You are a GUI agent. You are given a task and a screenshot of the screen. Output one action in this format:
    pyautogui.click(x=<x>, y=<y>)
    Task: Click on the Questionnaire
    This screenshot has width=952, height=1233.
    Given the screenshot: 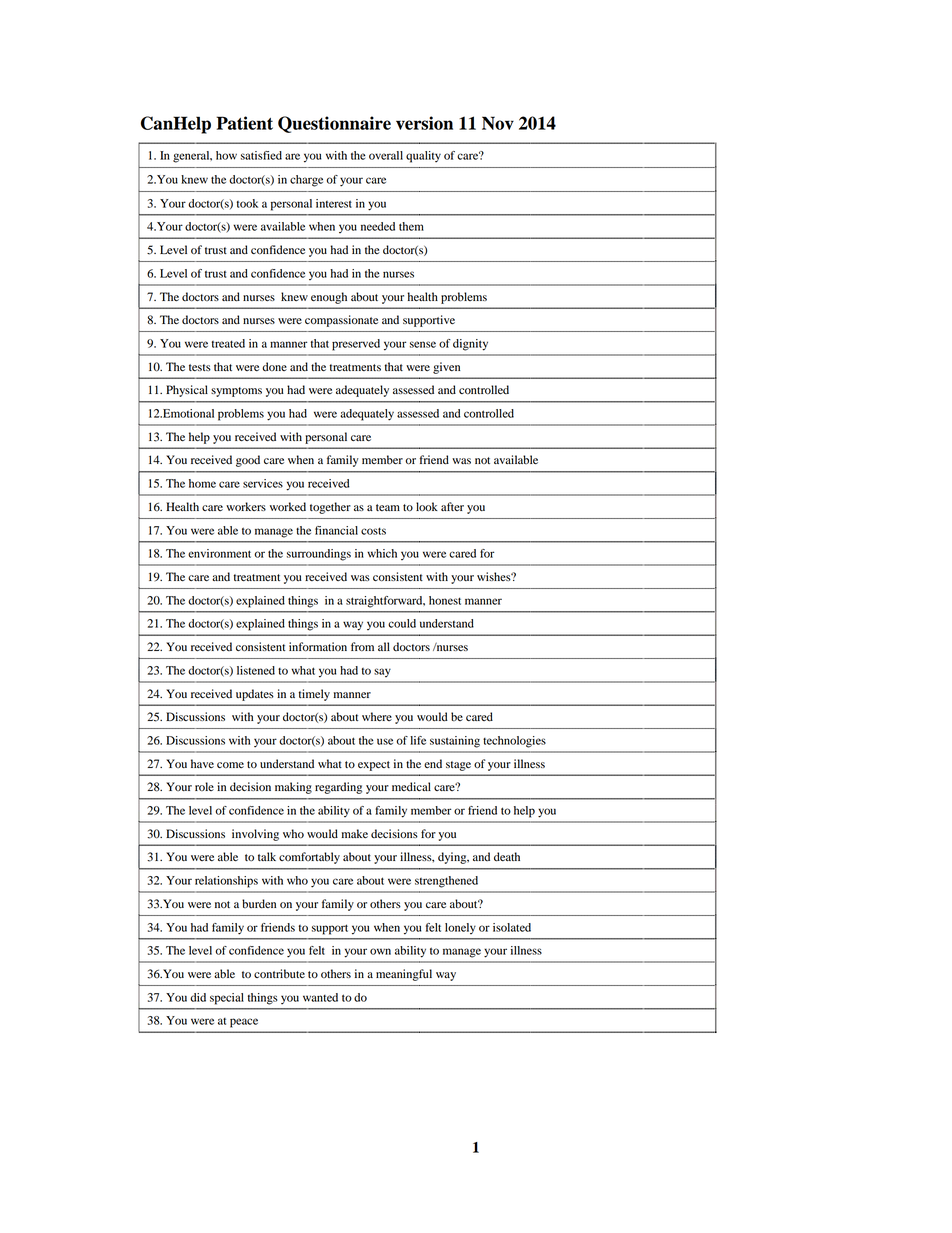 What is the action you would take?
    pyautogui.click(x=334, y=124)
